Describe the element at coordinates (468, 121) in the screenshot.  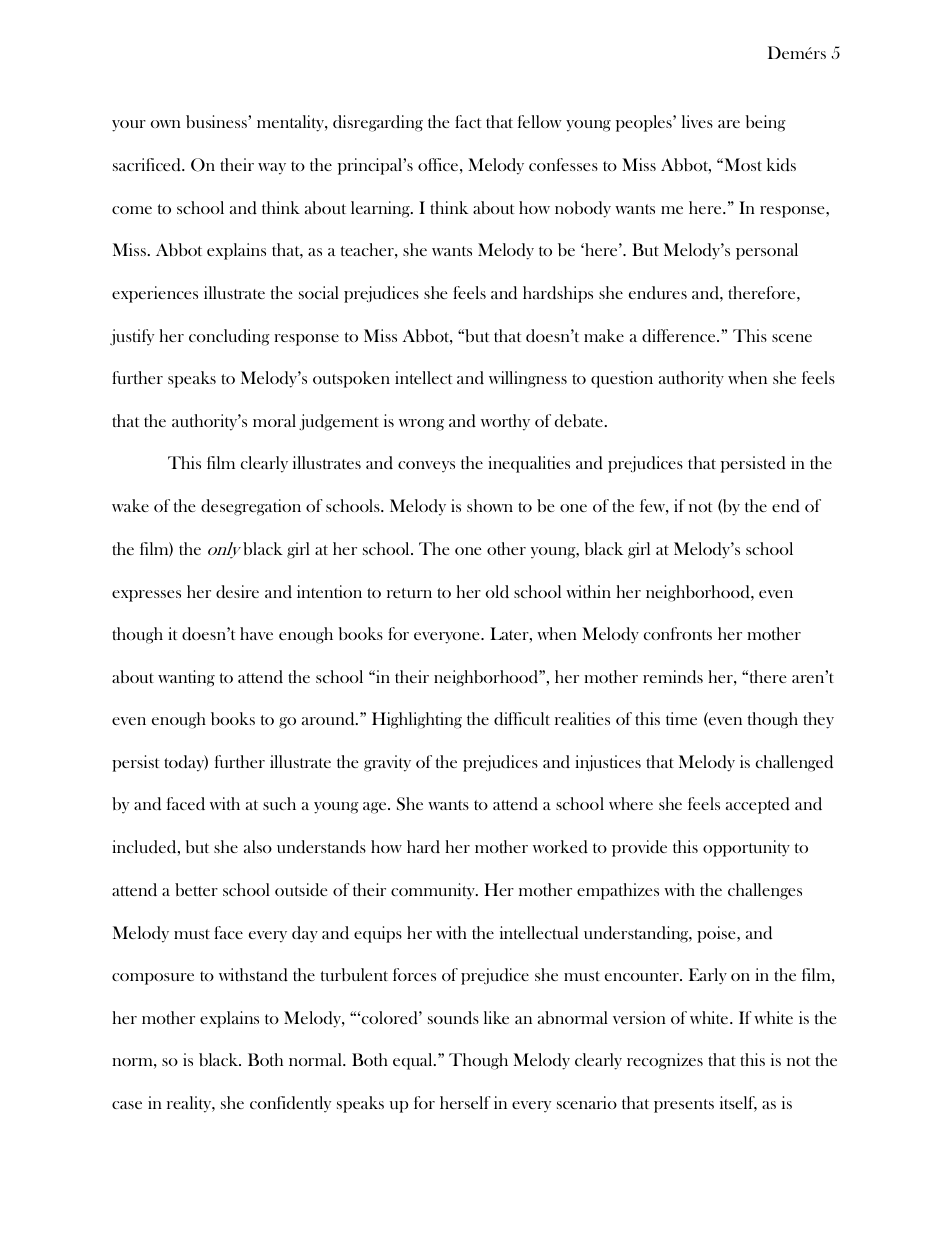
I see `fact` at that location.
